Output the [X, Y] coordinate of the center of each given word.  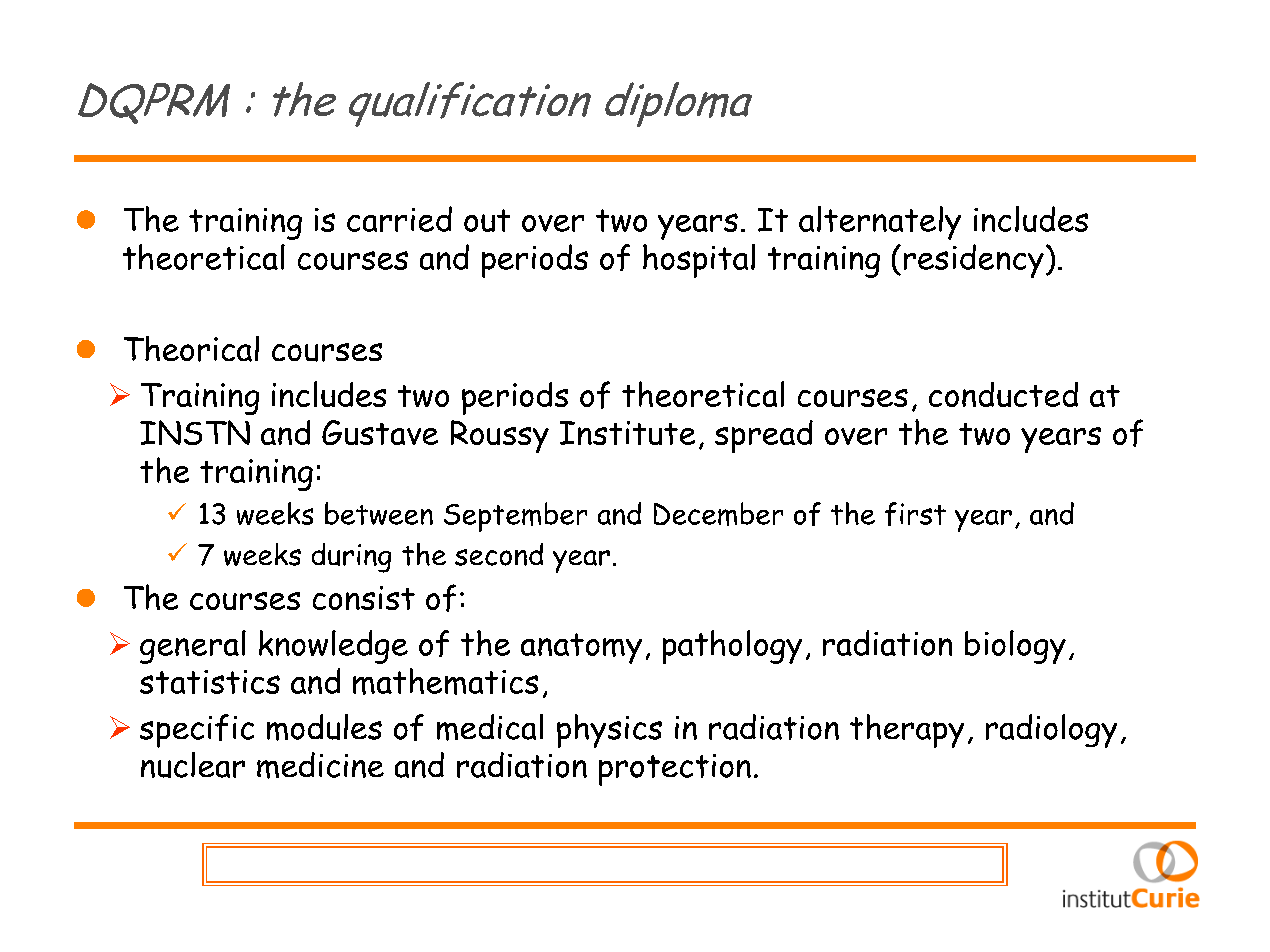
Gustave [380, 432]
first [915, 514]
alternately [880, 223]
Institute [627, 433]
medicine [320, 765]
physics [609, 731]
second [499, 554]
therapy [907, 731]
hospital [699, 261]
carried [399, 219]
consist [364, 598]
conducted [1003, 394]
